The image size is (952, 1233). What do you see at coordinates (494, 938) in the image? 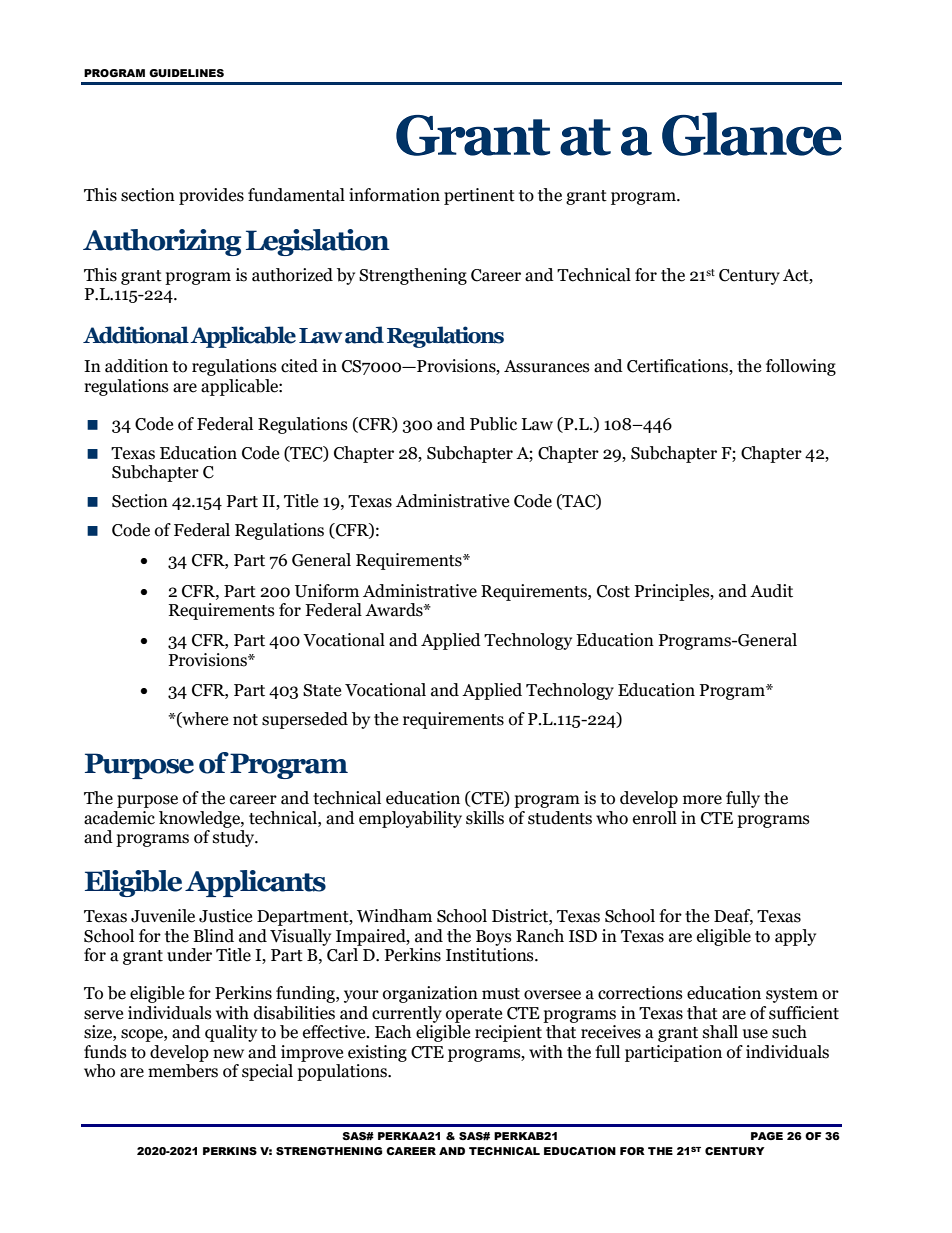
I see `Boys` at bounding box center [494, 938].
